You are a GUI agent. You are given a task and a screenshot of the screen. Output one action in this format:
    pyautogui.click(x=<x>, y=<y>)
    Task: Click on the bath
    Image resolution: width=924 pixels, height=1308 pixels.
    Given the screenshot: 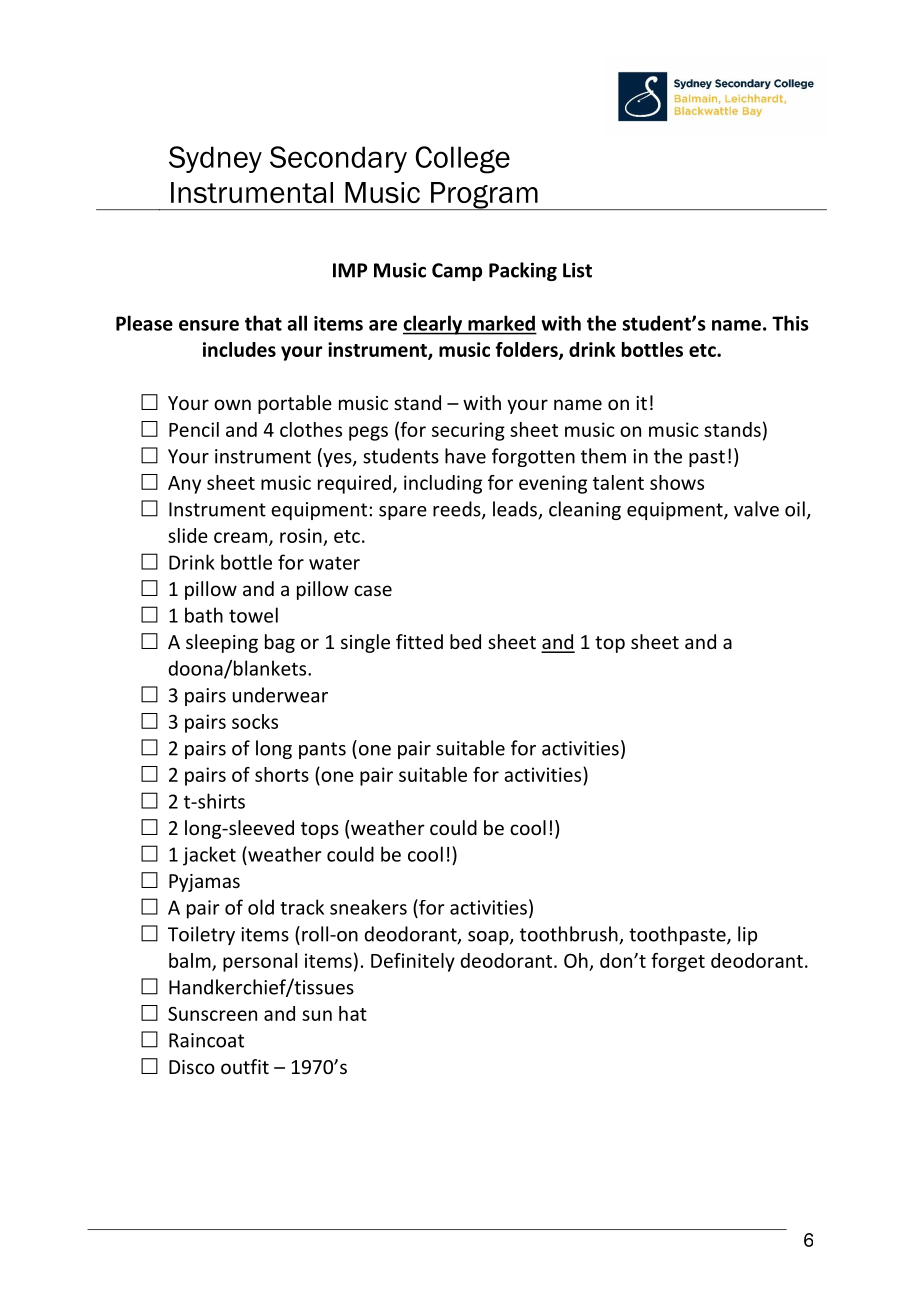 What is the action you would take?
    pyautogui.click(x=204, y=615)
